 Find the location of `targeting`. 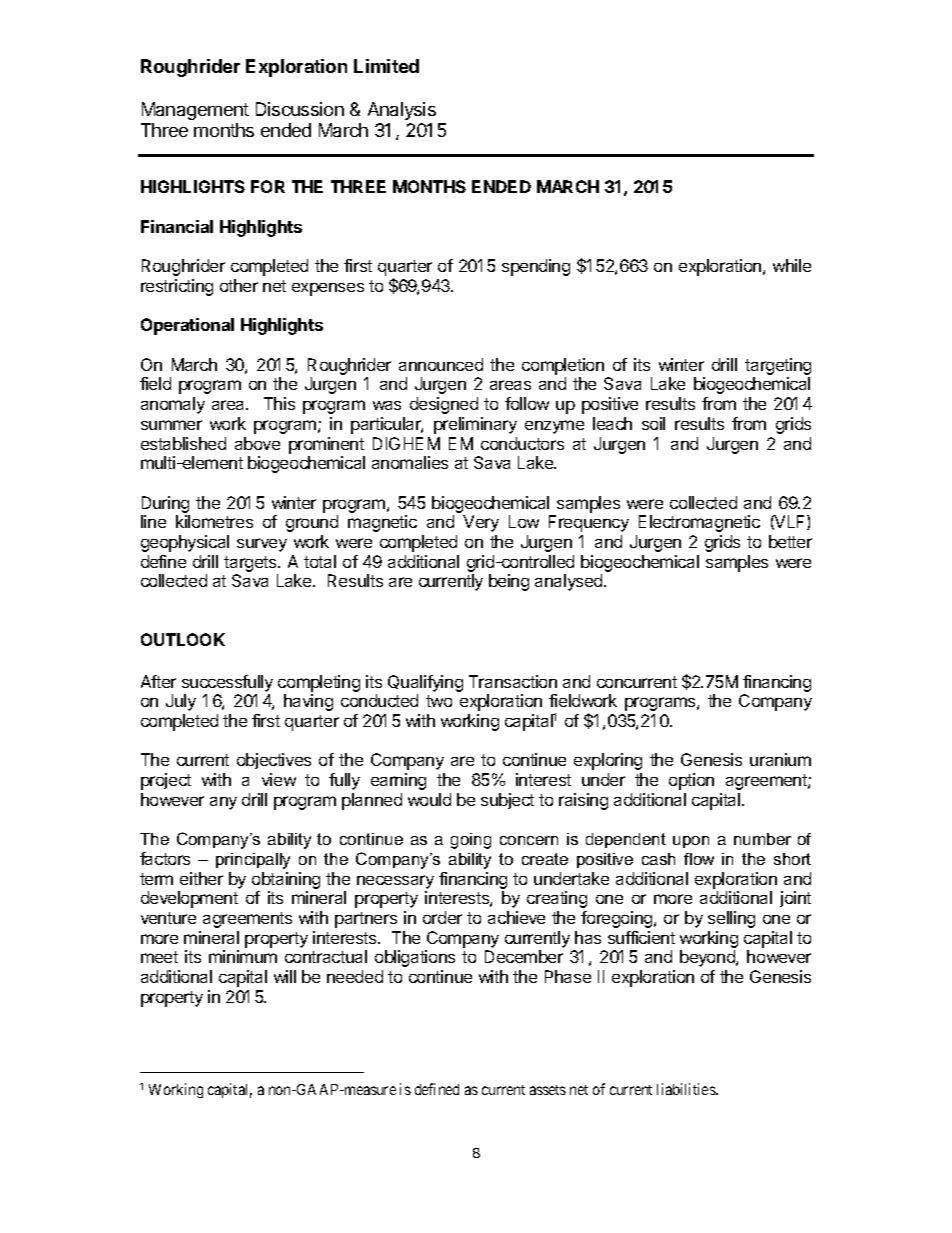

targeting is located at coordinates (778, 366).
